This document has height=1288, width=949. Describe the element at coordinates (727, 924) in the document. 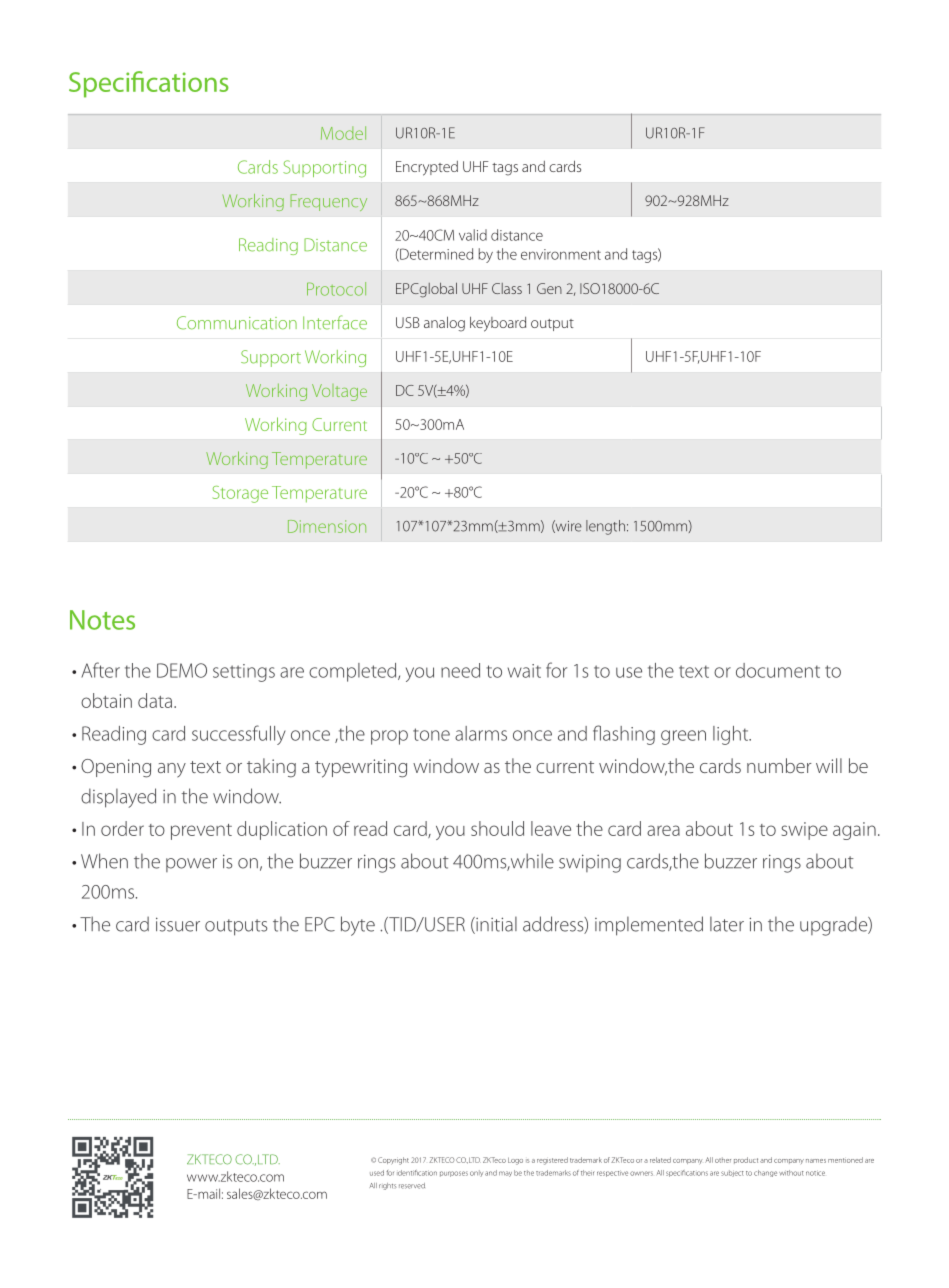

I see `later` at that location.
